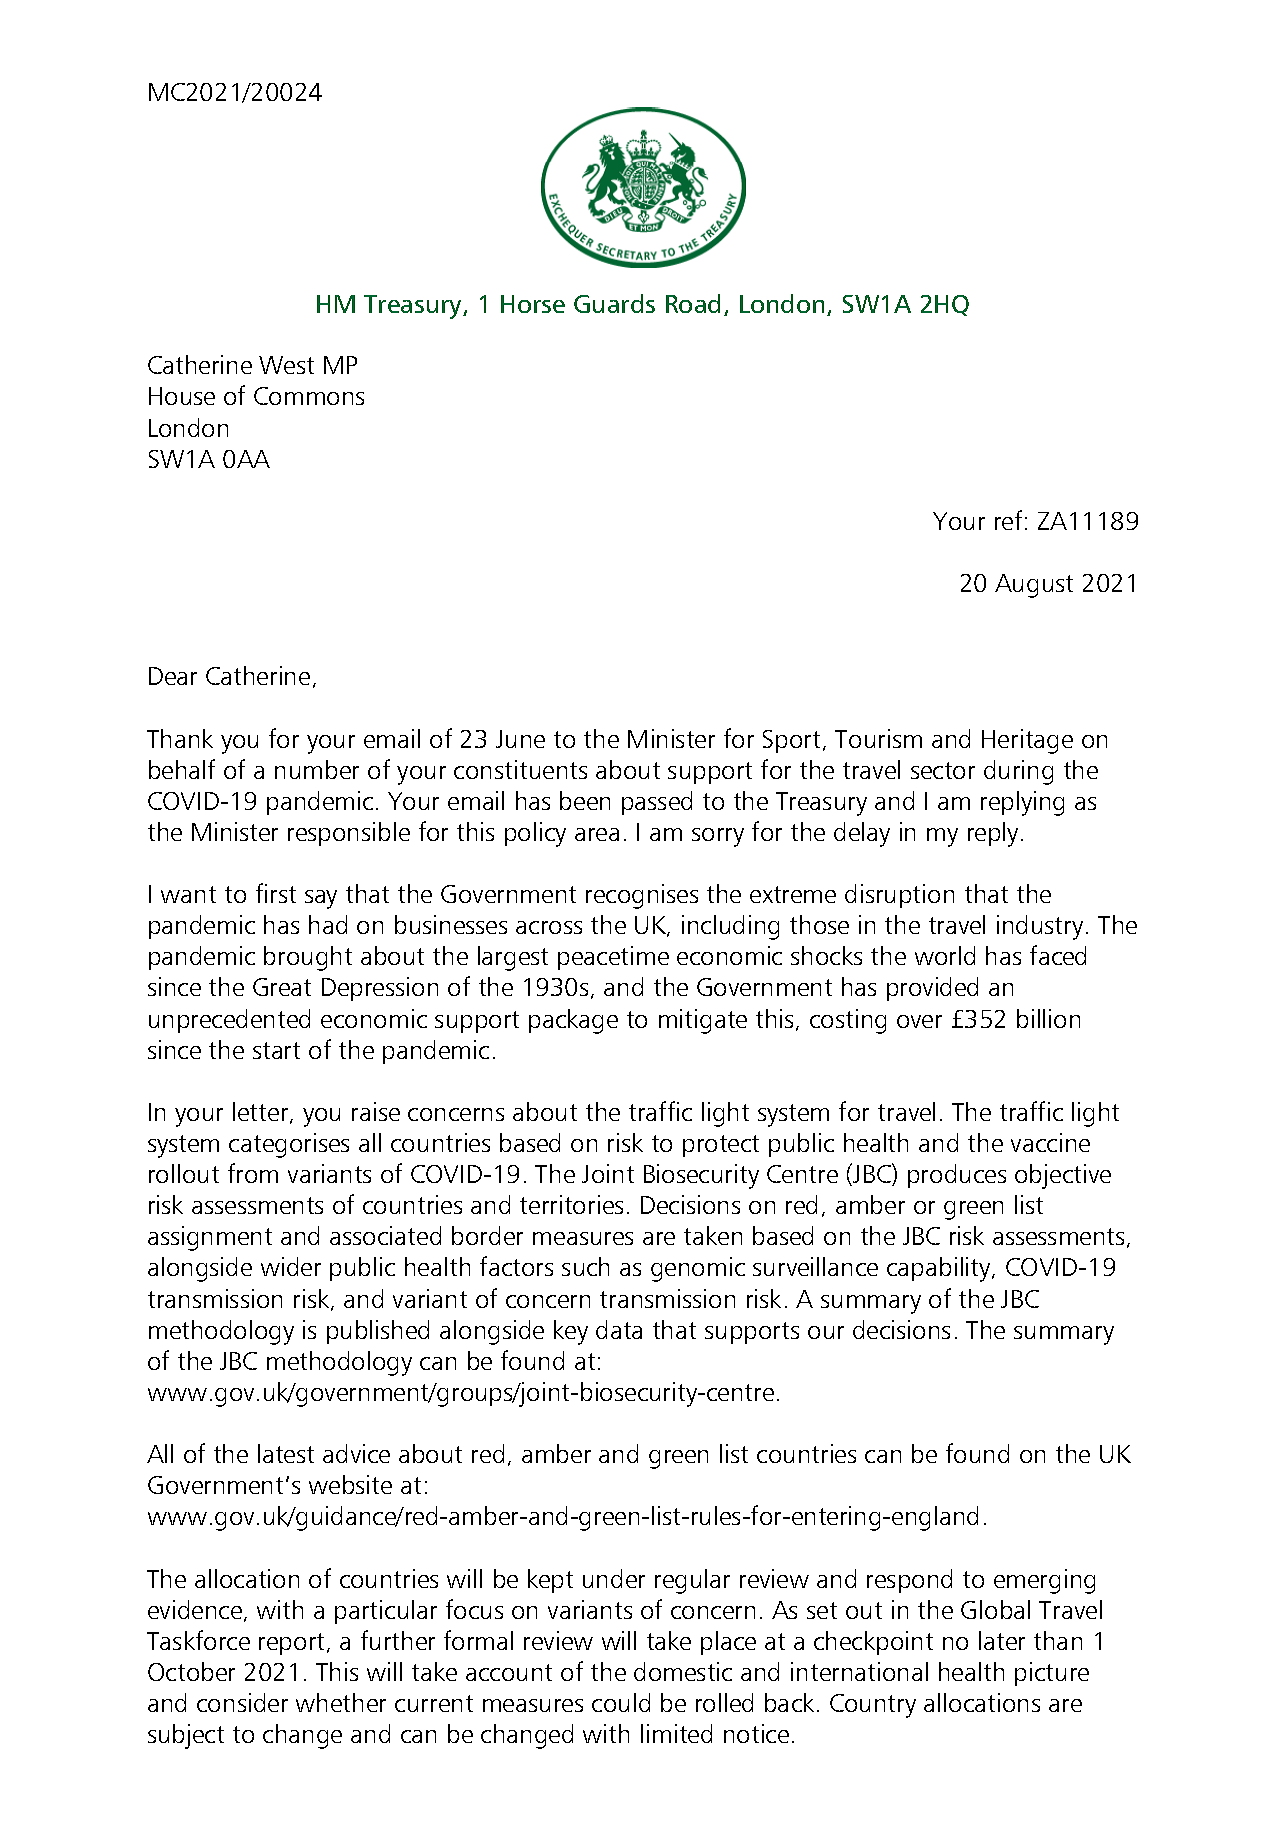 The height and width of the screenshot is (1822, 1287). What do you see at coordinates (286, 365) in the screenshot?
I see `West` at bounding box center [286, 365].
